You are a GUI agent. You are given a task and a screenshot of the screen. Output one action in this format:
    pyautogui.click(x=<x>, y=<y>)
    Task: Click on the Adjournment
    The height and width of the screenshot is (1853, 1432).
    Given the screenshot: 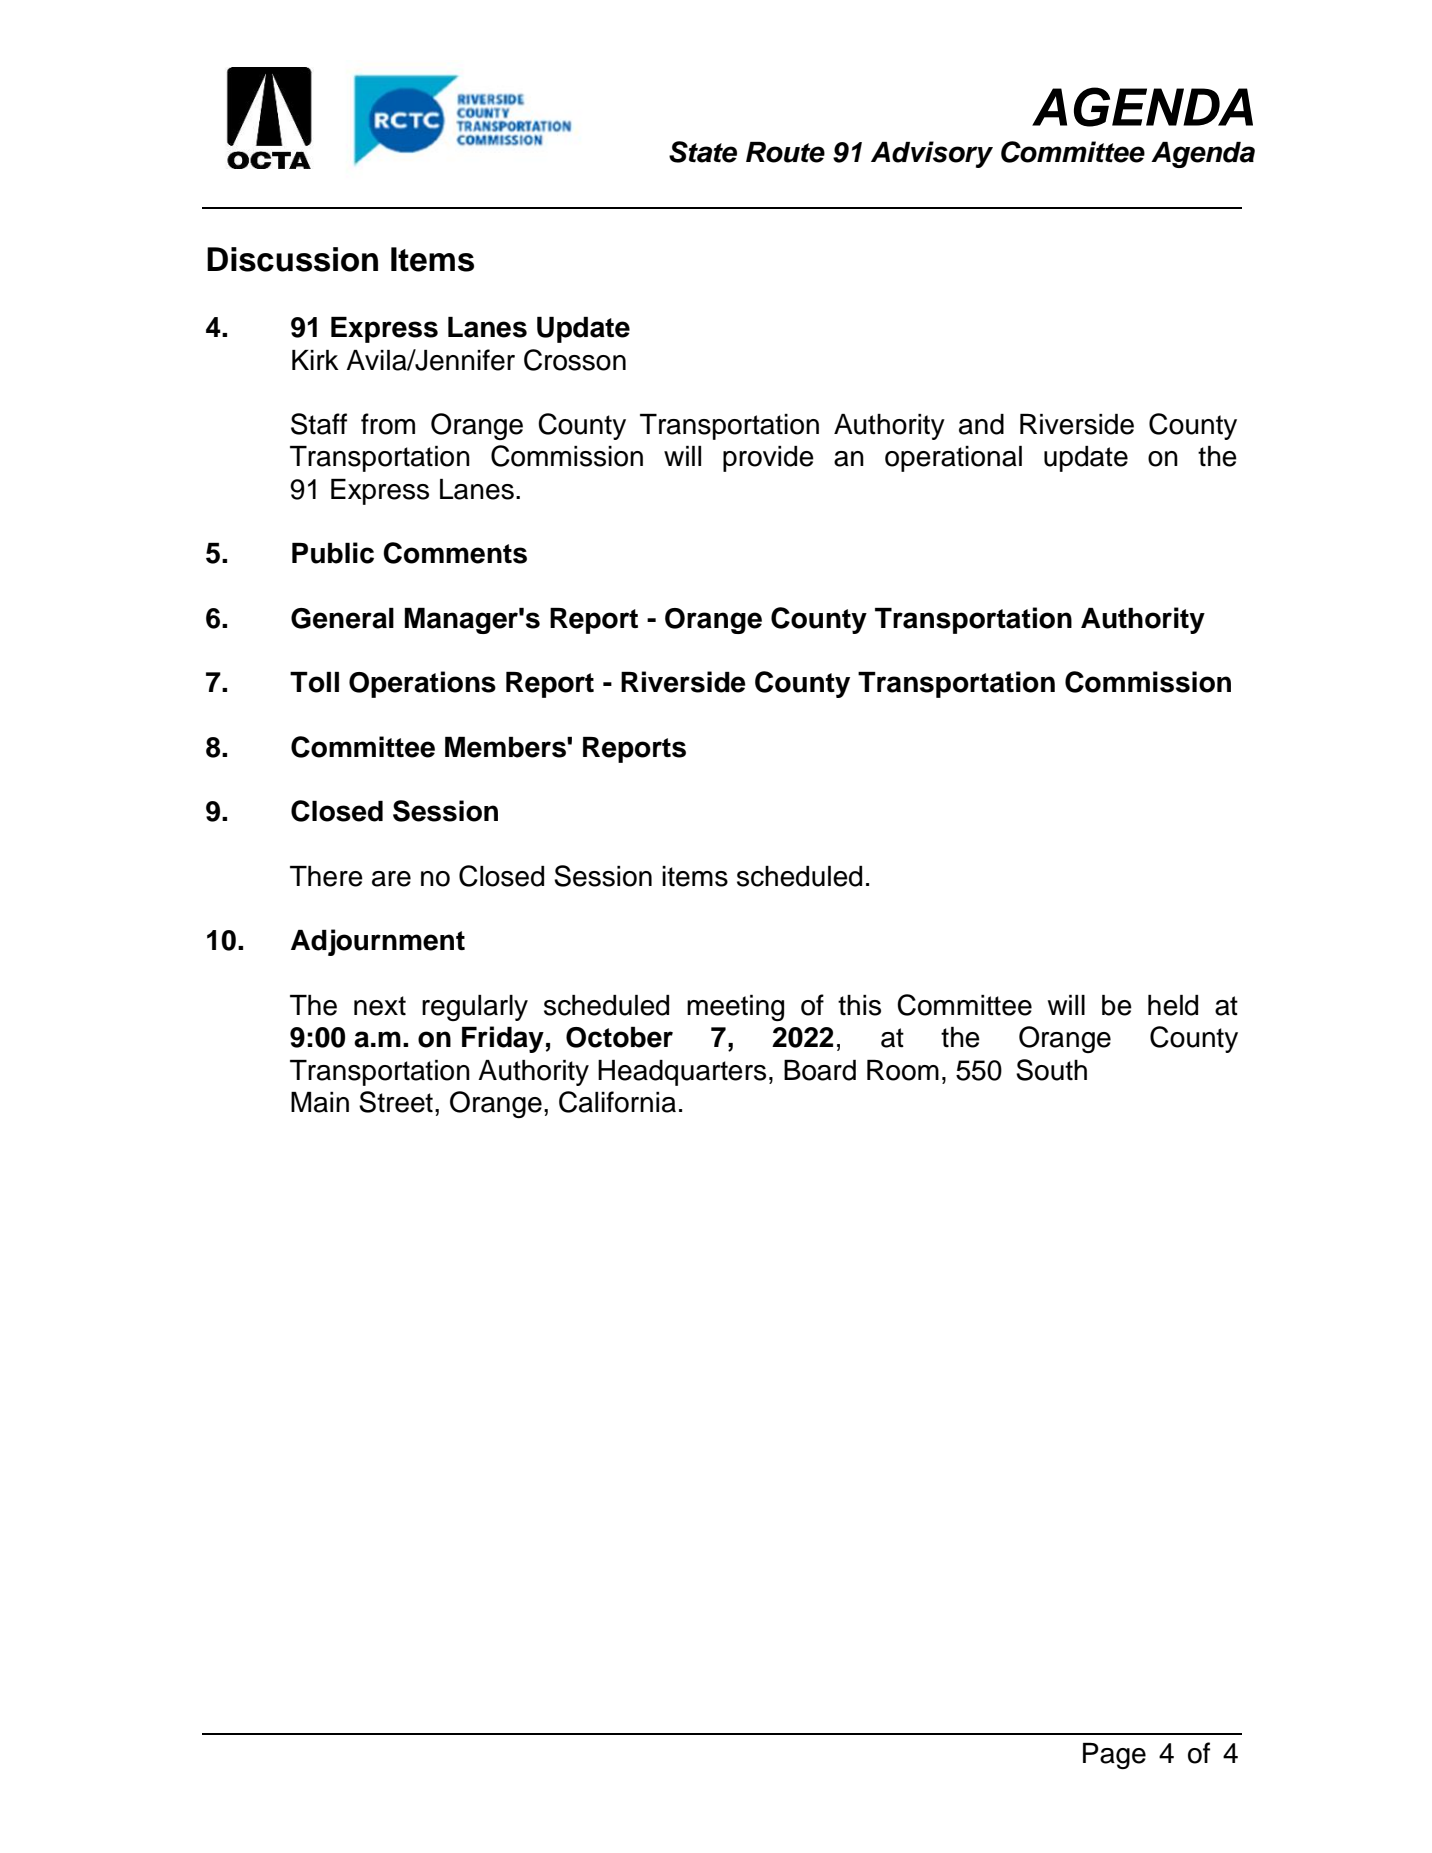 What is the action you would take?
    pyautogui.click(x=378, y=942)
